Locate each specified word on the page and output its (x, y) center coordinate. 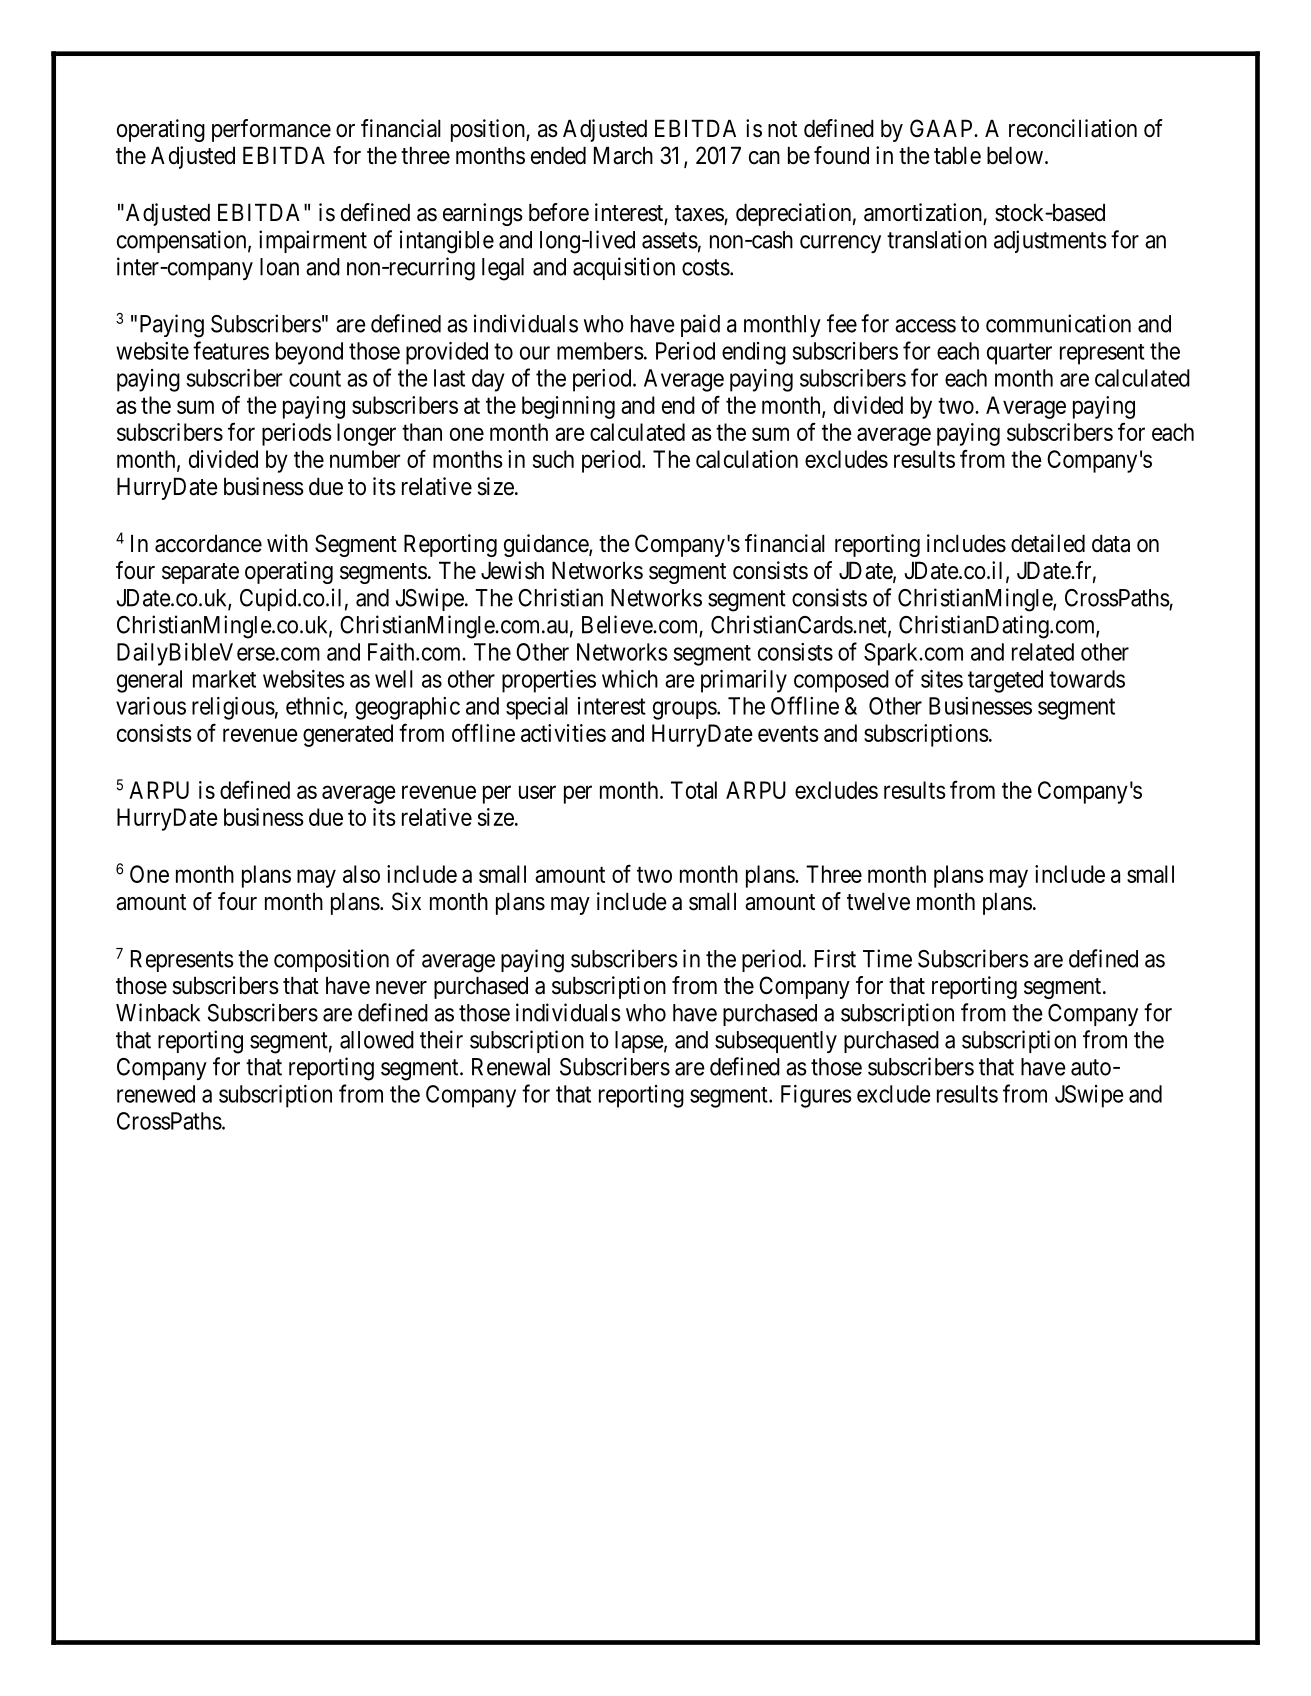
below (1015, 155)
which (630, 679)
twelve (878, 901)
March (623, 155)
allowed (377, 1040)
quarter (1019, 354)
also (361, 874)
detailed (1048, 543)
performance (271, 130)
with (287, 543)
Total (694, 790)
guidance (547, 545)
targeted (1005, 681)
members (600, 351)
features (231, 350)
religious (233, 708)
